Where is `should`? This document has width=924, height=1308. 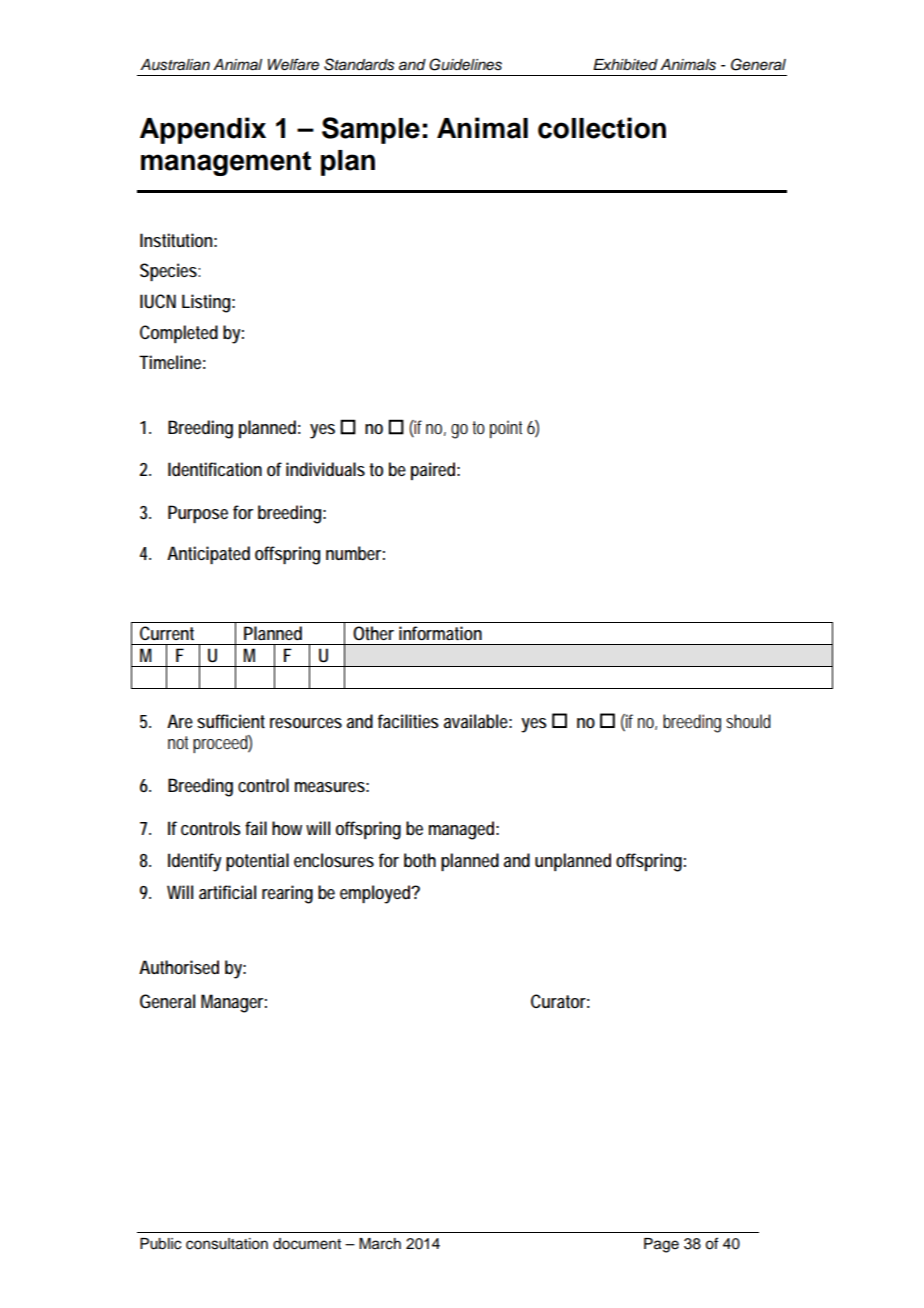
should is located at coordinates (748, 721).
